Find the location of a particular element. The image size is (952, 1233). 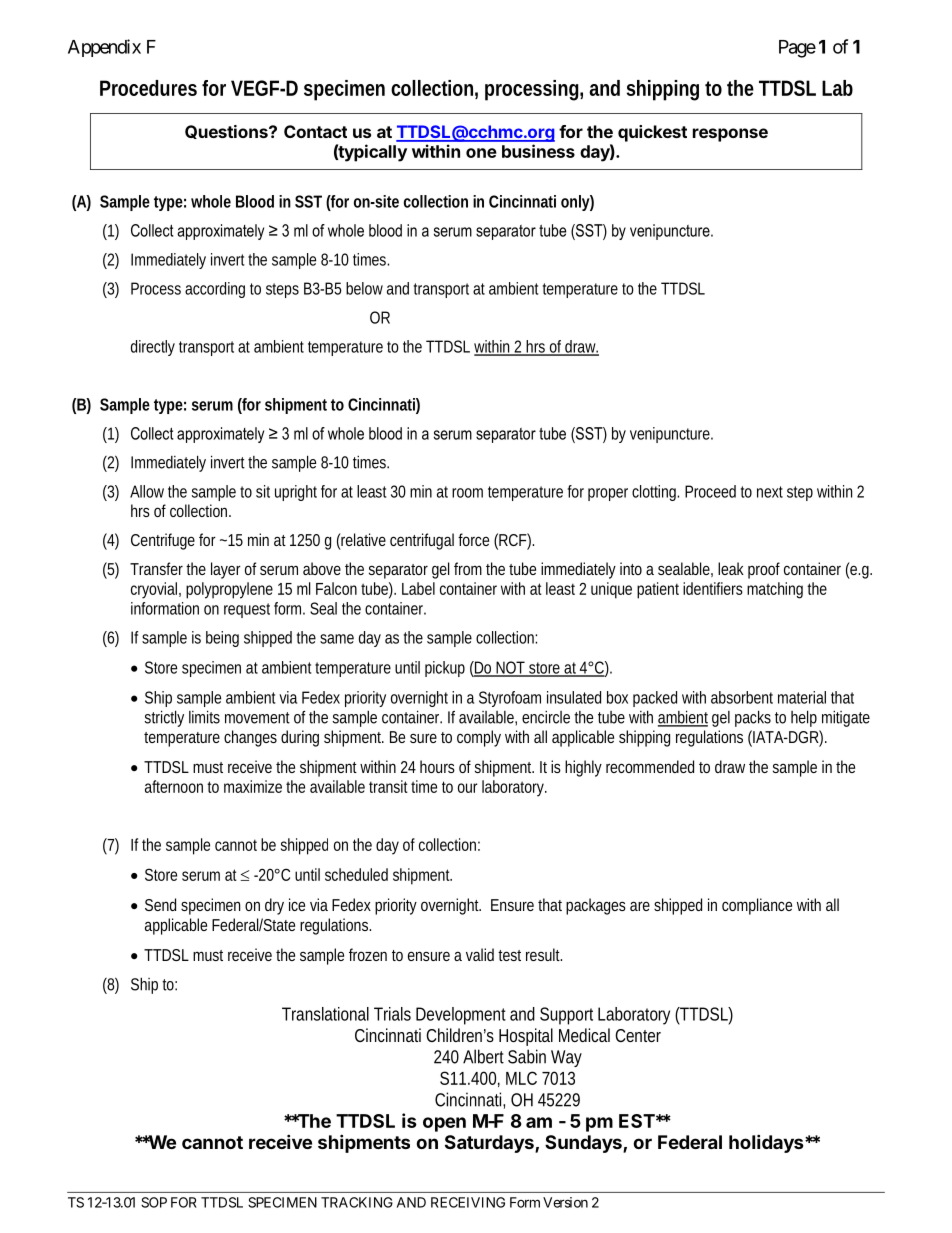

Procedures is located at coordinates (148, 88).
